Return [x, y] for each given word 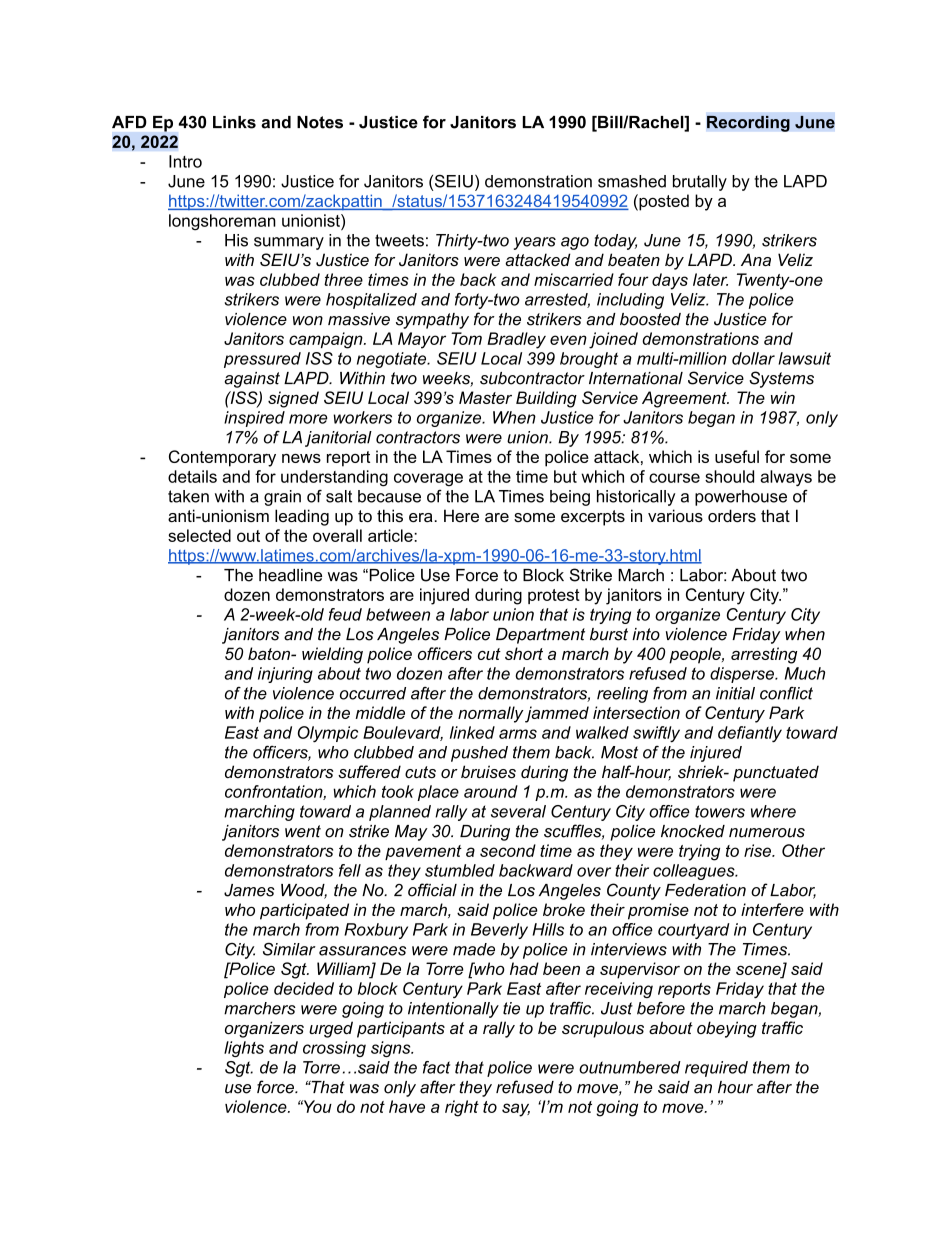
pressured [262, 360]
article [391, 535]
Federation [705, 890]
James [249, 890]
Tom [466, 338]
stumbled [460, 870]
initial [735, 693]
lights [244, 1049]
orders [732, 515]
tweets [399, 240]
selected [199, 535]
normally [491, 714]
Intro [185, 161]
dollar [753, 358]
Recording [748, 123]
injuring [285, 675]
